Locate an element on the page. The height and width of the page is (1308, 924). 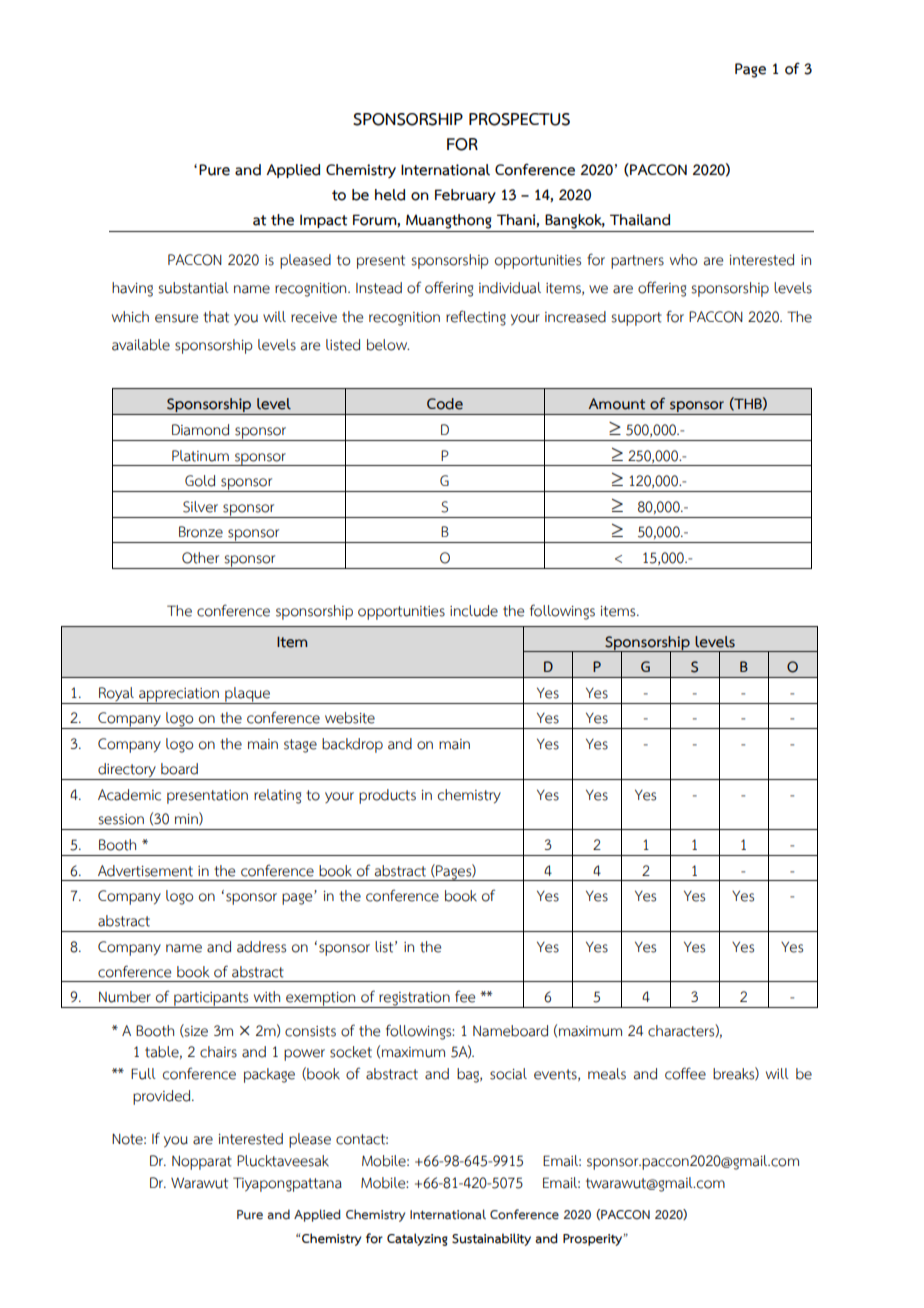
products is located at coordinates (387, 796).
